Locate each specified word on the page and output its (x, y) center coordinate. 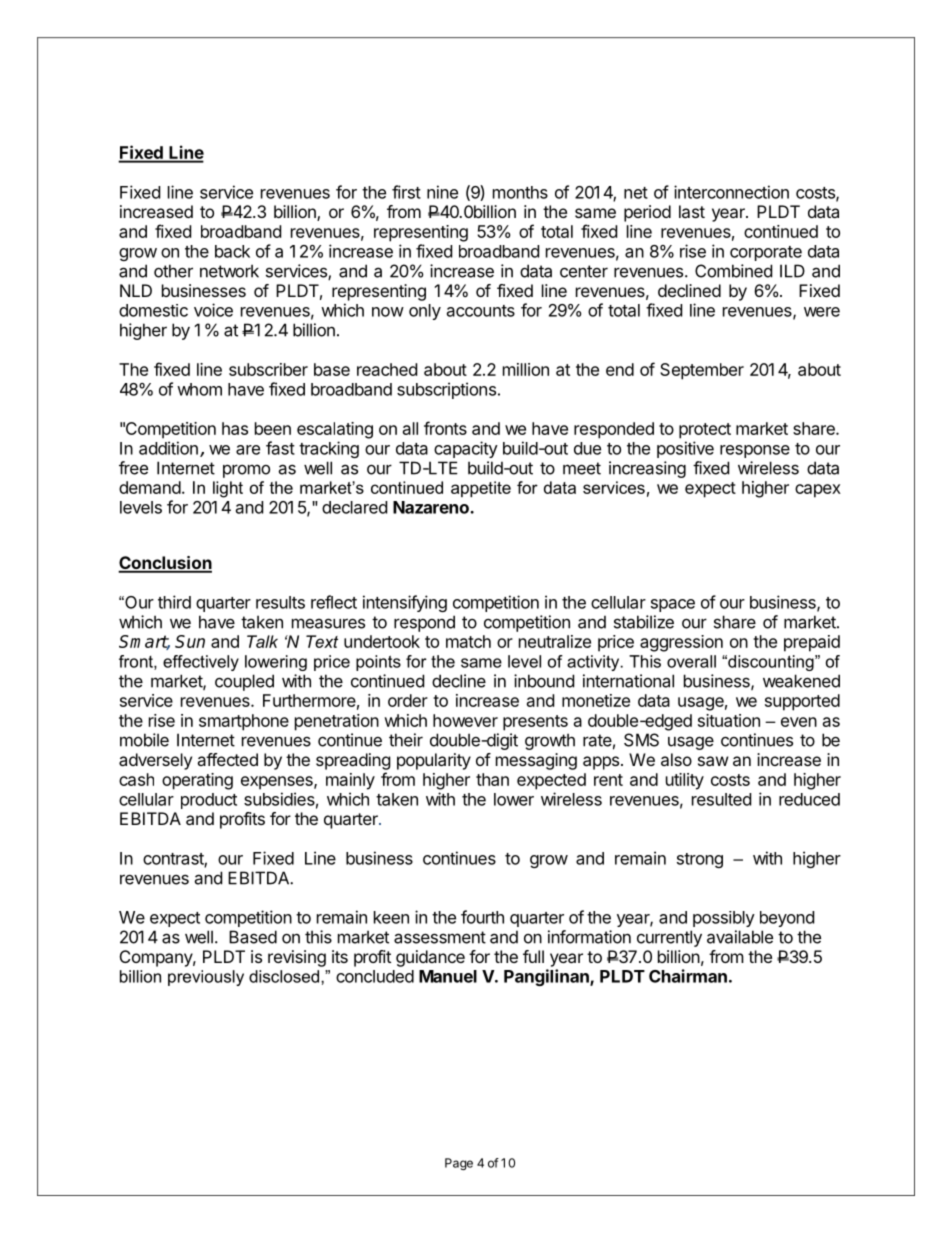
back (232, 251)
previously (206, 978)
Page (459, 1164)
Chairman (688, 976)
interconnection (731, 192)
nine (442, 192)
